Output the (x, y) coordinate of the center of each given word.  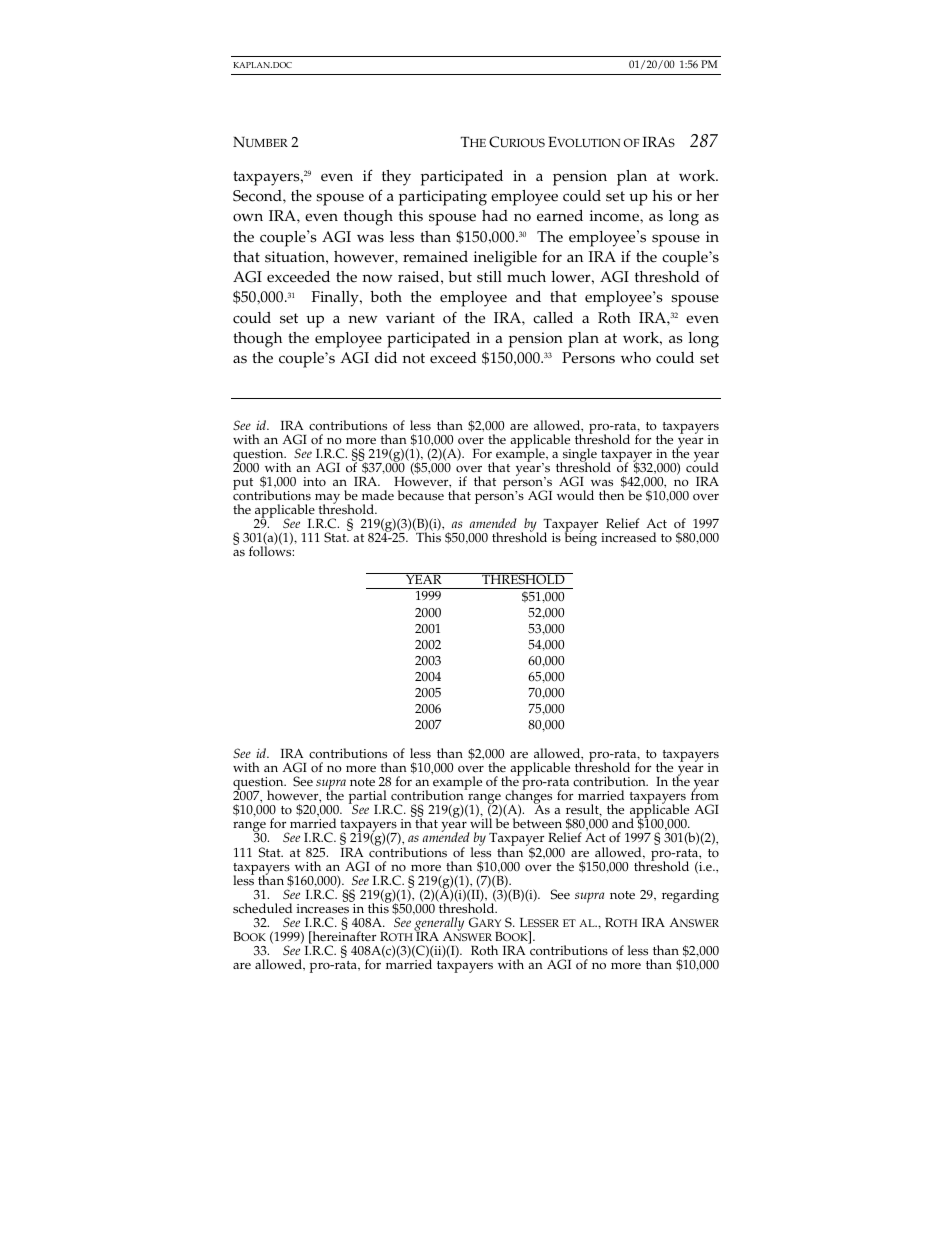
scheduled (262, 908)
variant (410, 317)
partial (369, 798)
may (327, 500)
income (615, 216)
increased (628, 537)
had (495, 215)
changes (528, 798)
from (705, 795)
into (314, 481)
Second (258, 196)
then (611, 495)
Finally (336, 299)
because (421, 495)
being (581, 538)
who (636, 358)
